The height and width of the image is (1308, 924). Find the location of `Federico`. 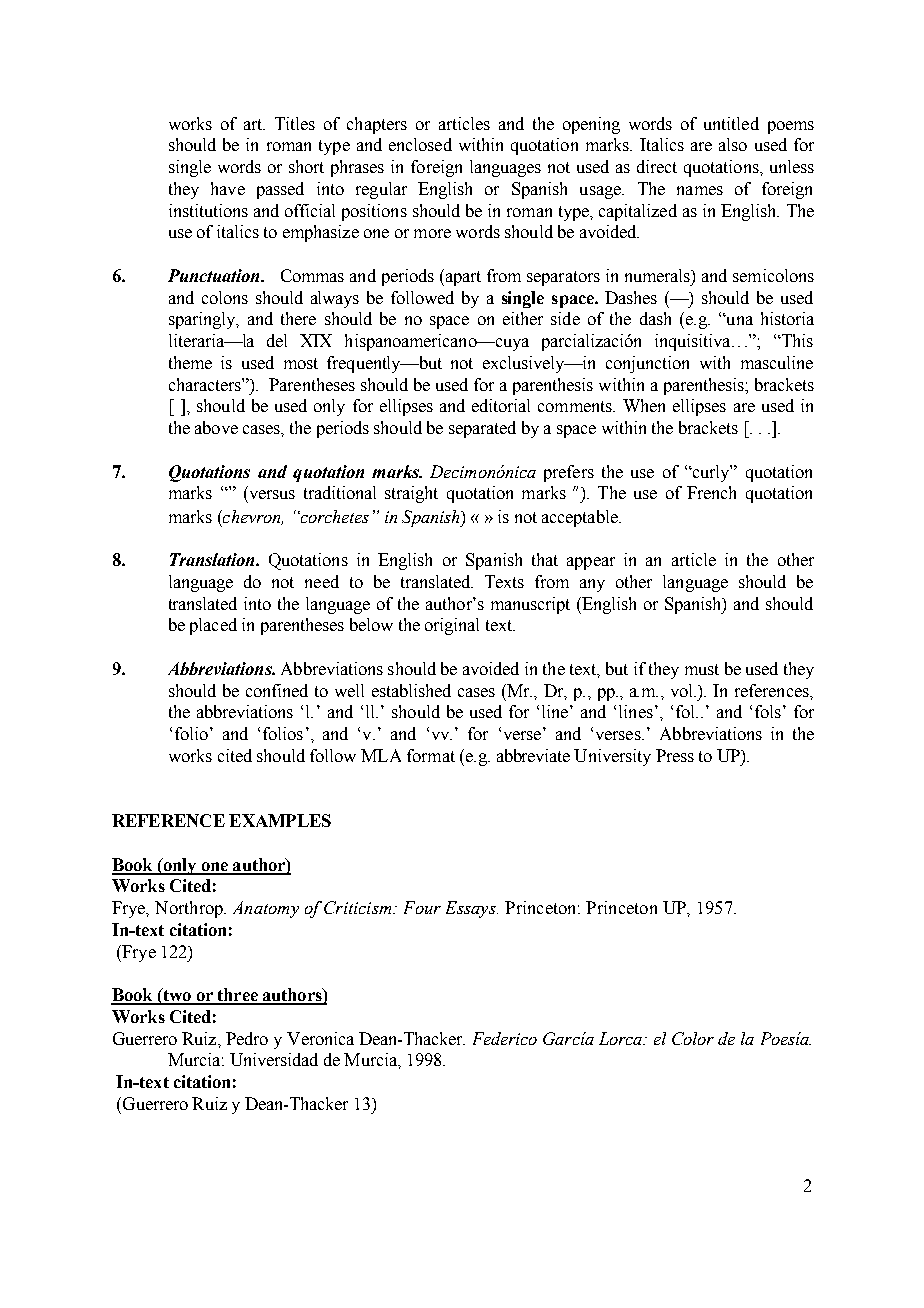

Federico is located at coordinates (505, 1038).
